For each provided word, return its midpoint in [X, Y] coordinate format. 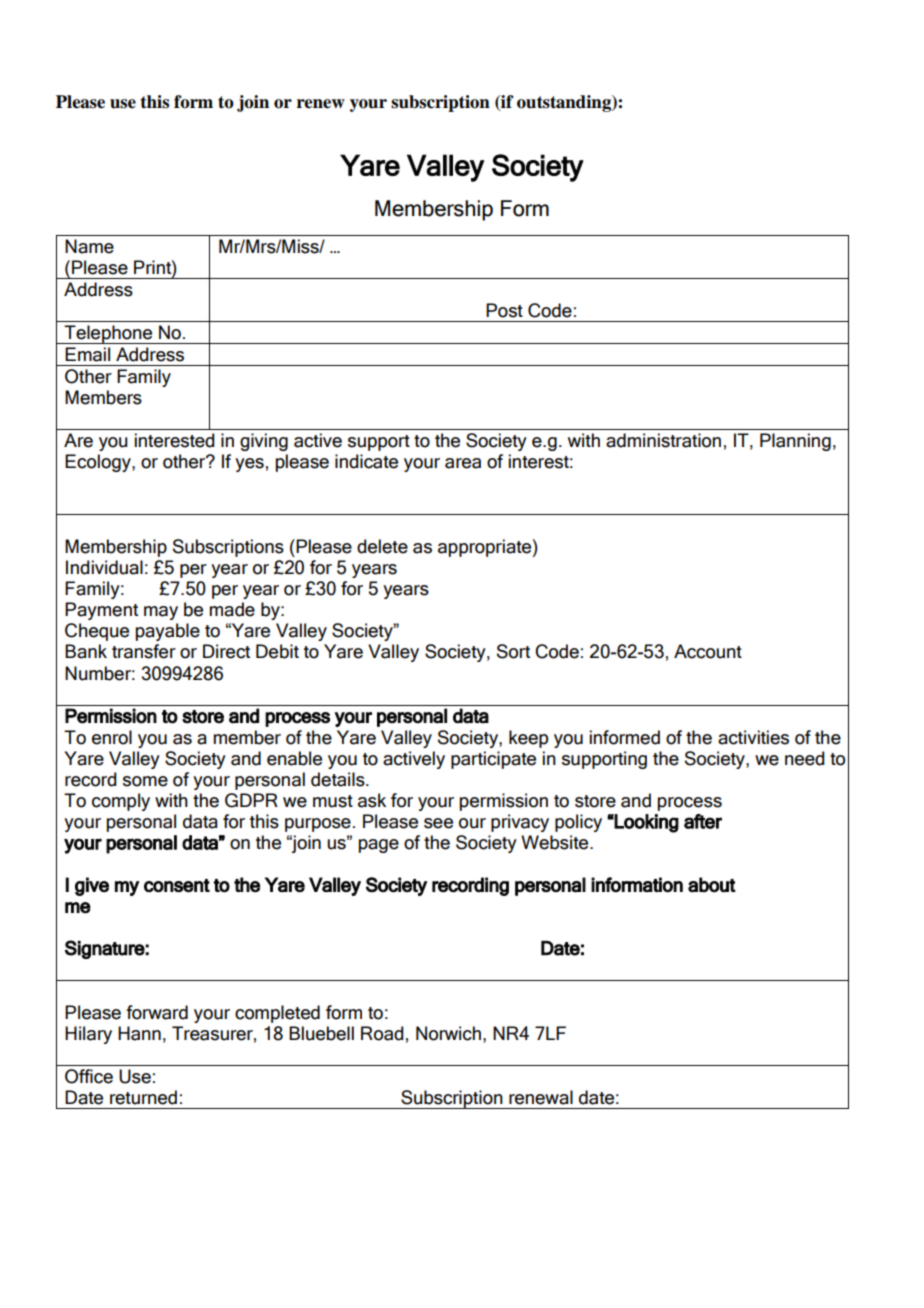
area [463, 463]
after [703, 821]
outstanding [565, 103]
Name [89, 246]
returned [143, 1097]
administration [663, 440]
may [161, 613]
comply [121, 802]
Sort [513, 651]
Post [504, 310]
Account [708, 651]
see [438, 823]
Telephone [109, 334]
